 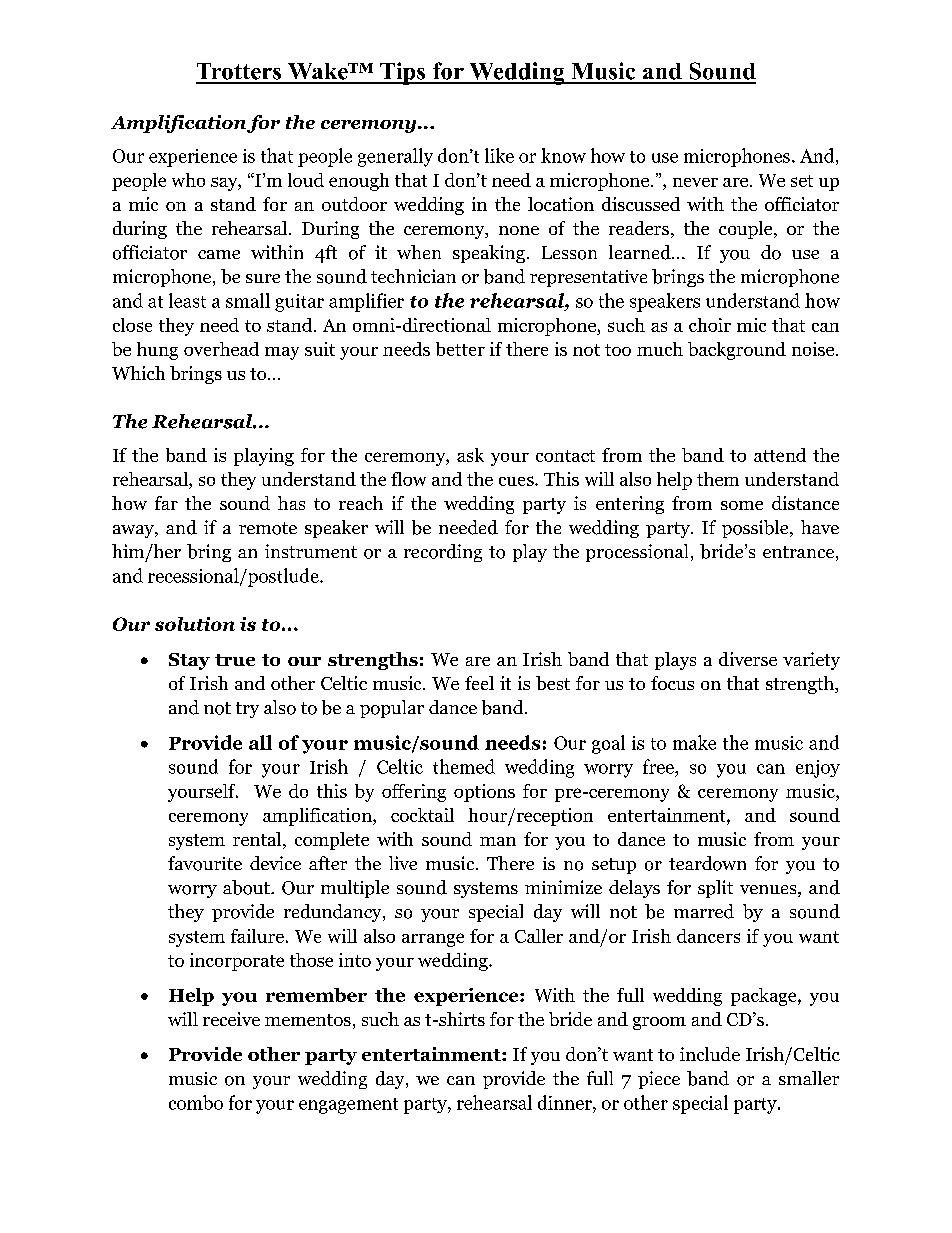 I want to click on dinner, so click(x=566, y=1102).
